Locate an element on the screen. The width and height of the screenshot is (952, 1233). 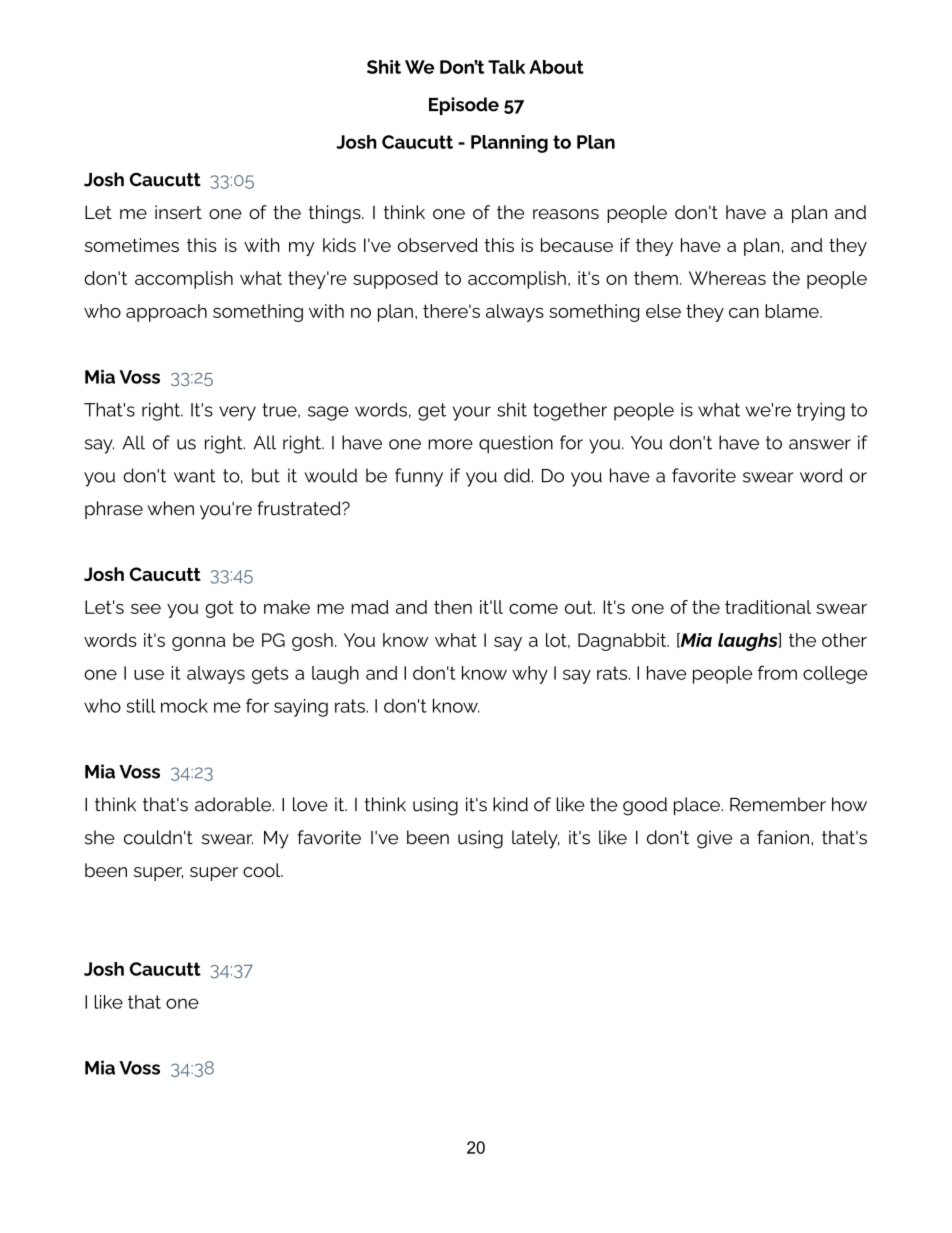
About is located at coordinates (556, 67).
